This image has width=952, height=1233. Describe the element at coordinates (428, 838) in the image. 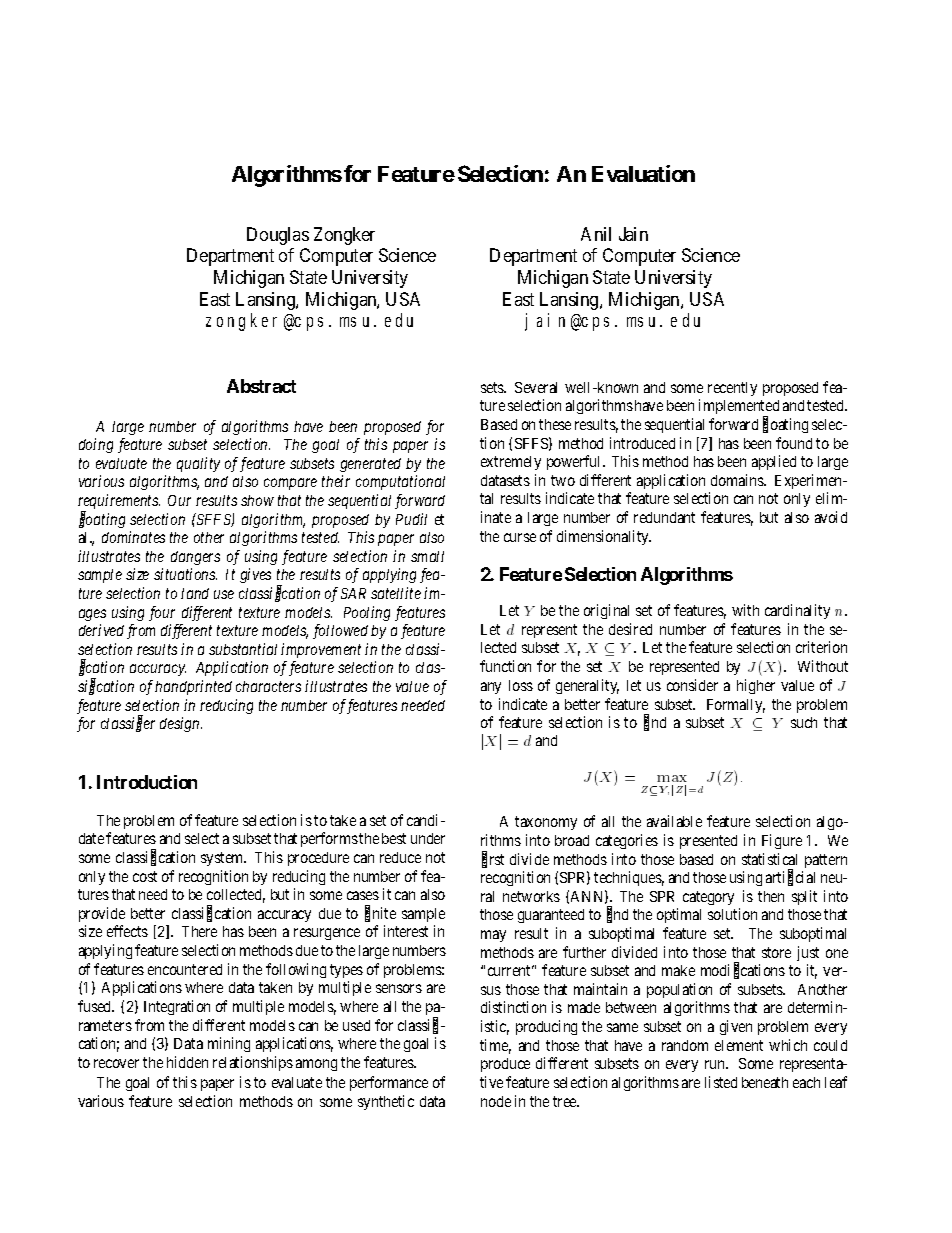

I see `under` at that location.
